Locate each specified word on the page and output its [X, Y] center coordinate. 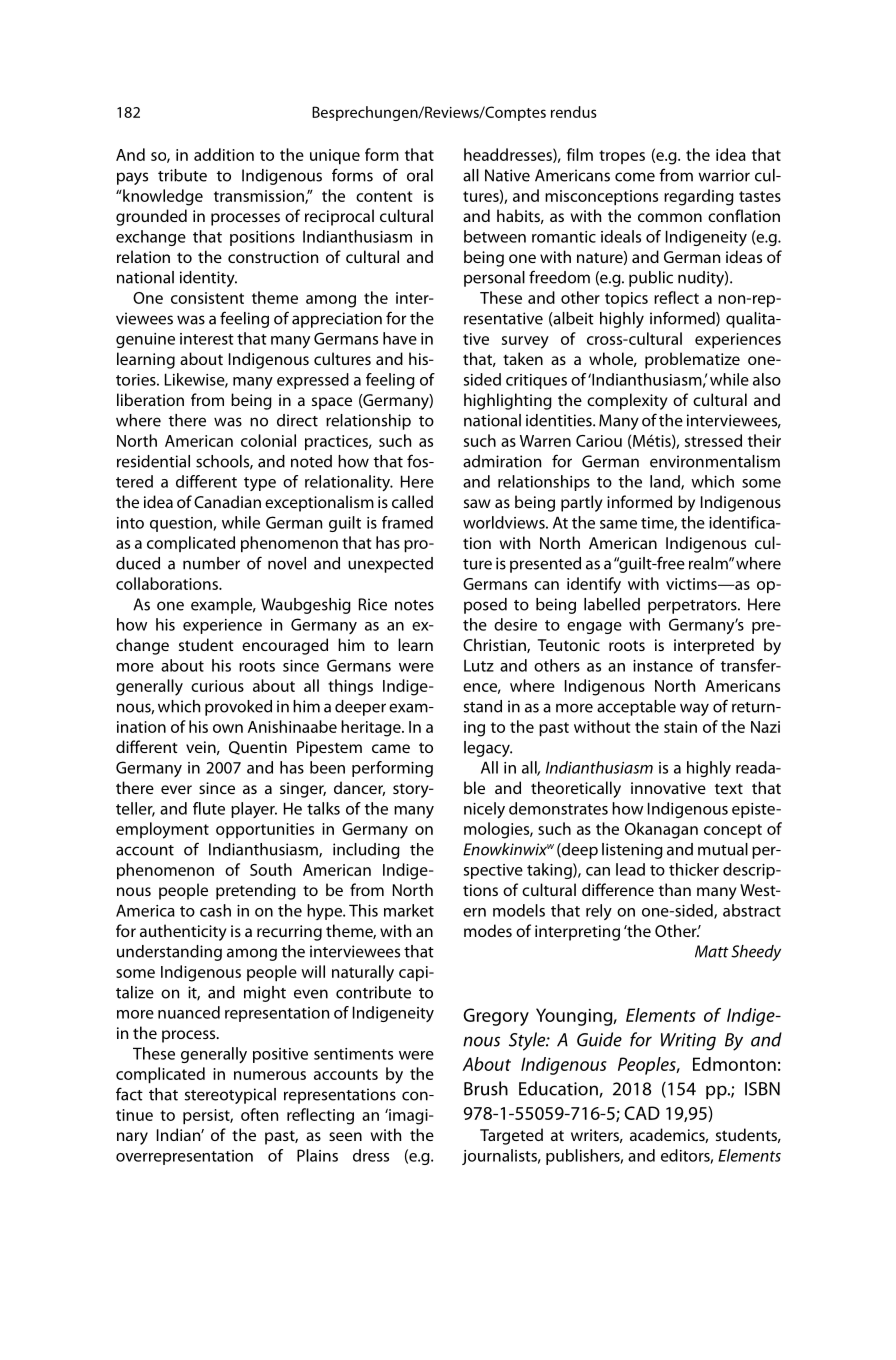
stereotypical [230, 1096]
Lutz [479, 666]
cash [215, 910]
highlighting [508, 401]
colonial [268, 440]
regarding [699, 197]
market [409, 910]
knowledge [162, 197]
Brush [486, 1088]
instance [663, 666]
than [675, 889]
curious [217, 686]
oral [420, 175]
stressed [713, 440]
